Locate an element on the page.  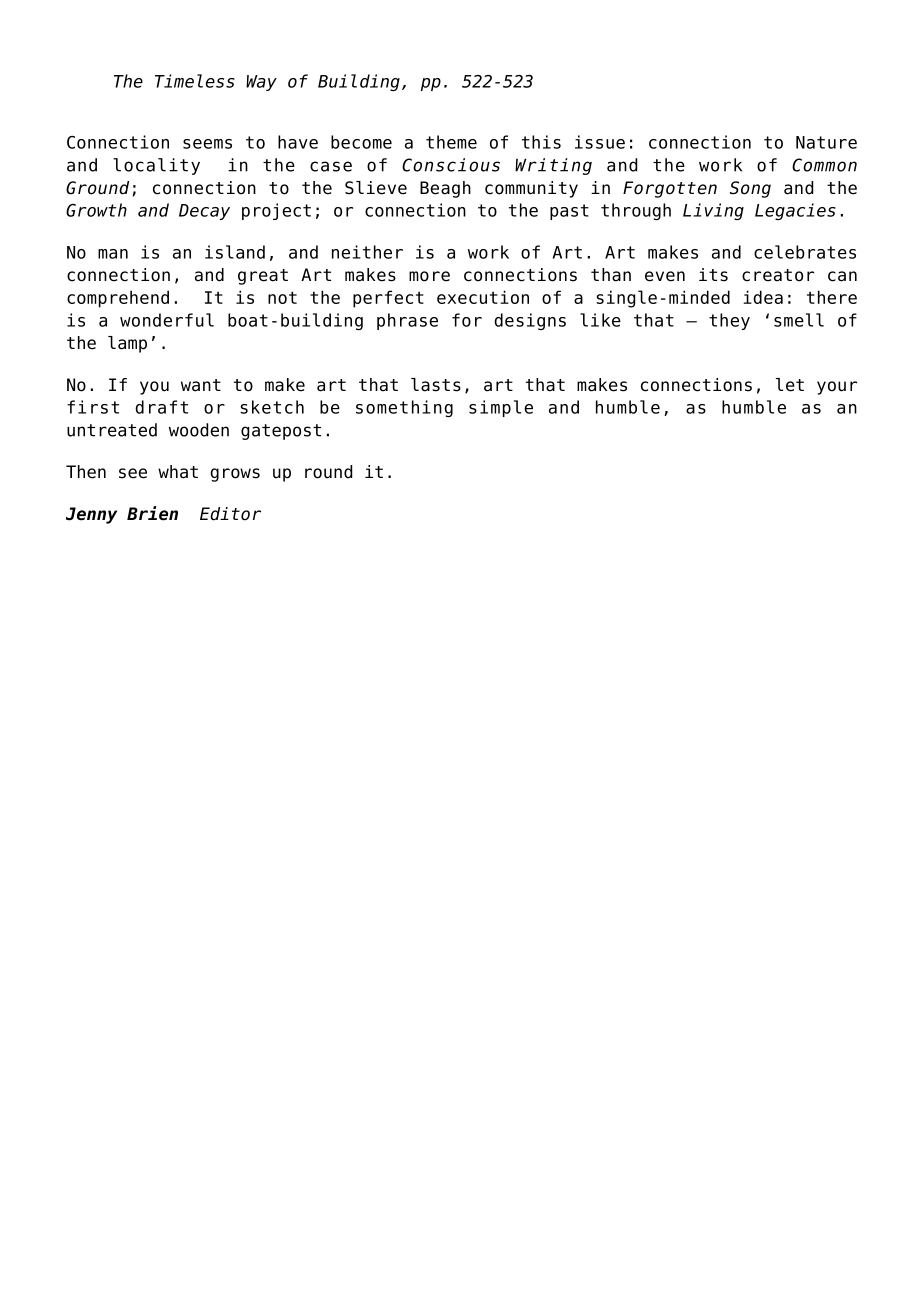
theme is located at coordinates (451, 142).
